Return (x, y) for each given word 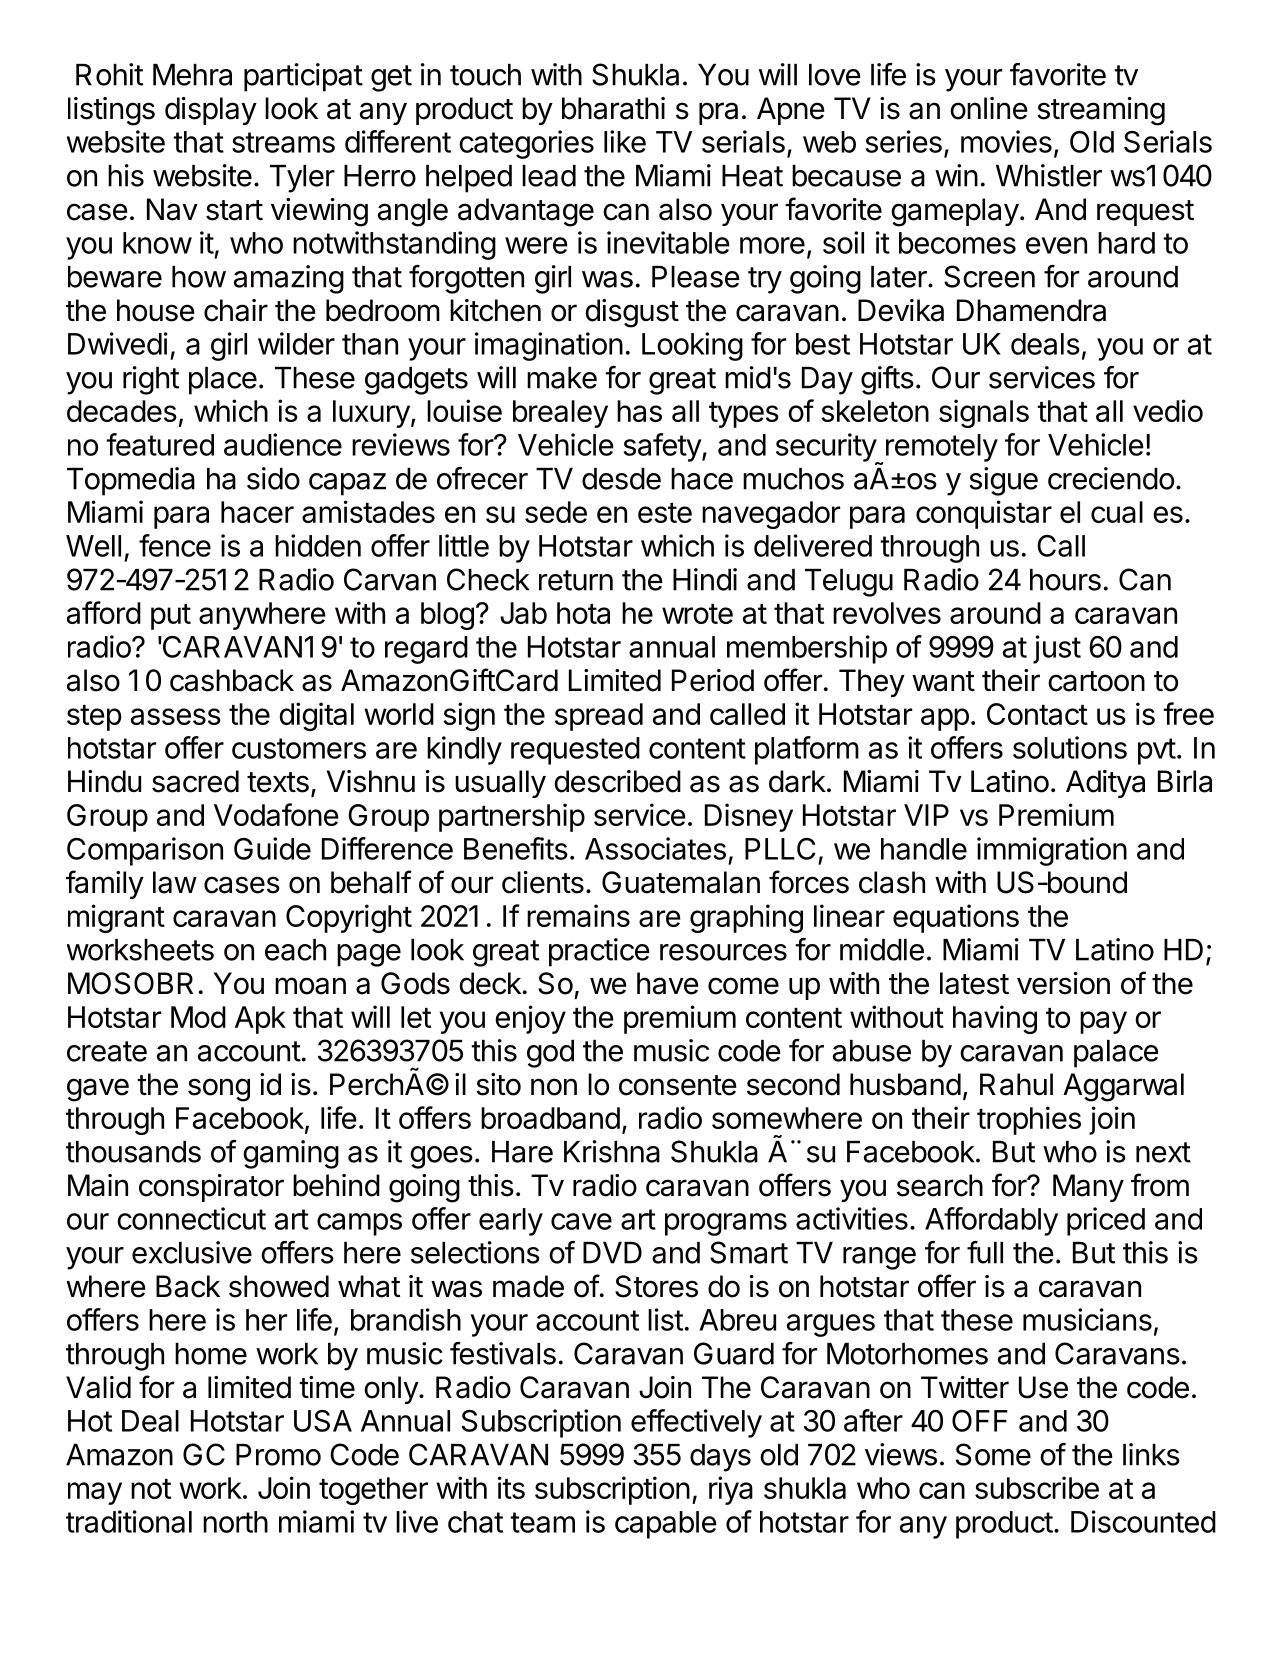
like (625, 141)
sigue (1003, 481)
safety (663, 447)
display (211, 111)
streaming (1101, 111)
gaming (291, 1154)
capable (666, 1525)
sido (273, 478)
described (618, 781)
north (235, 1522)
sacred (195, 781)
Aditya (1105, 784)
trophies (1029, 1120)
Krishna (612, 1151)
